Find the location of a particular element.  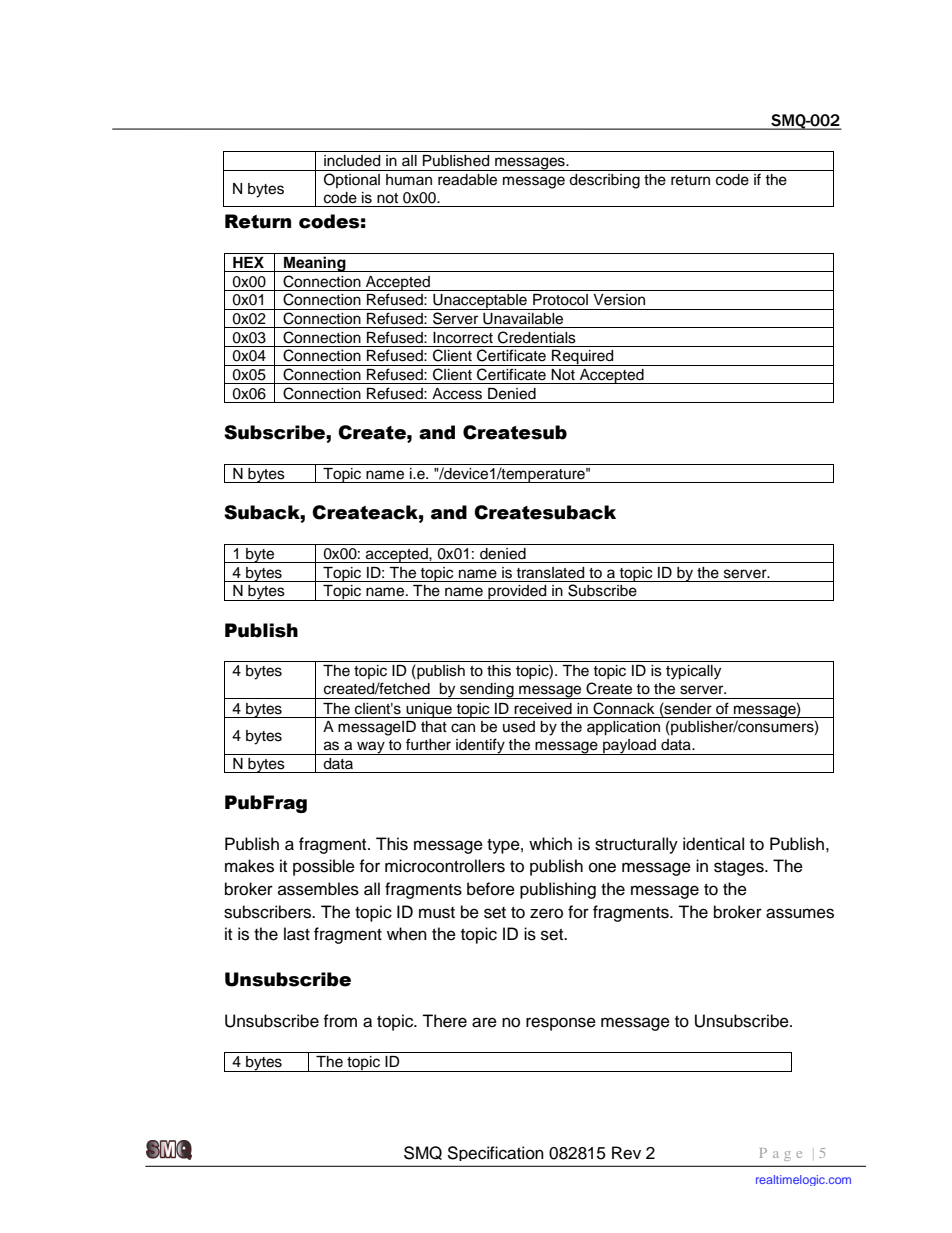

from is located at coordinates (340, 1021).
